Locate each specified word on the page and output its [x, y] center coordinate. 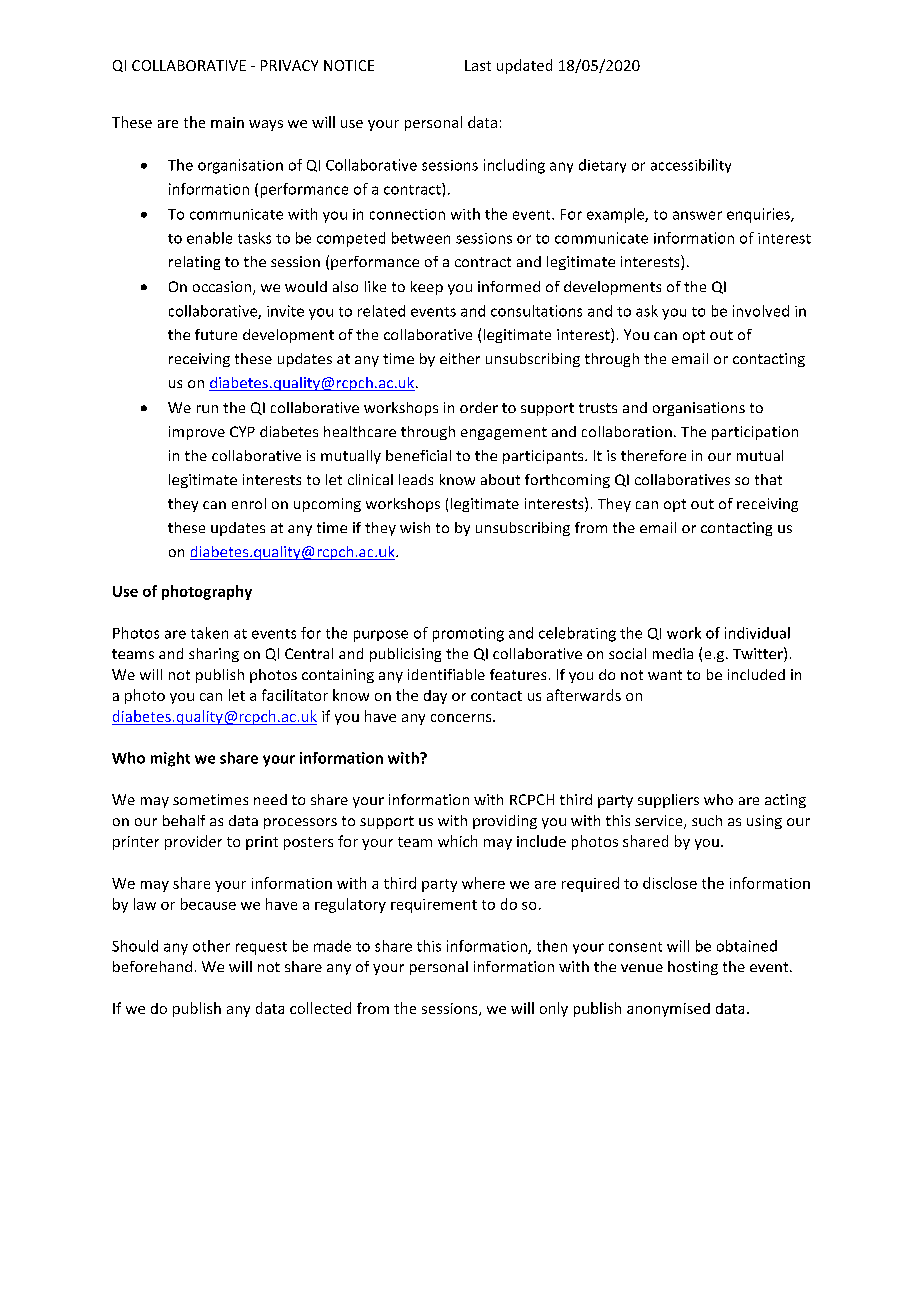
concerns [462, 718]
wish [415, 527]
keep [427, 288]
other [211, 946]
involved [761, 311]
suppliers [668, 801]
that [768, 479]
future [216, 334]
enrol [249, 503]
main [227, 122]
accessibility [691, 166]
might [170, 759]
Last [478, 65]
